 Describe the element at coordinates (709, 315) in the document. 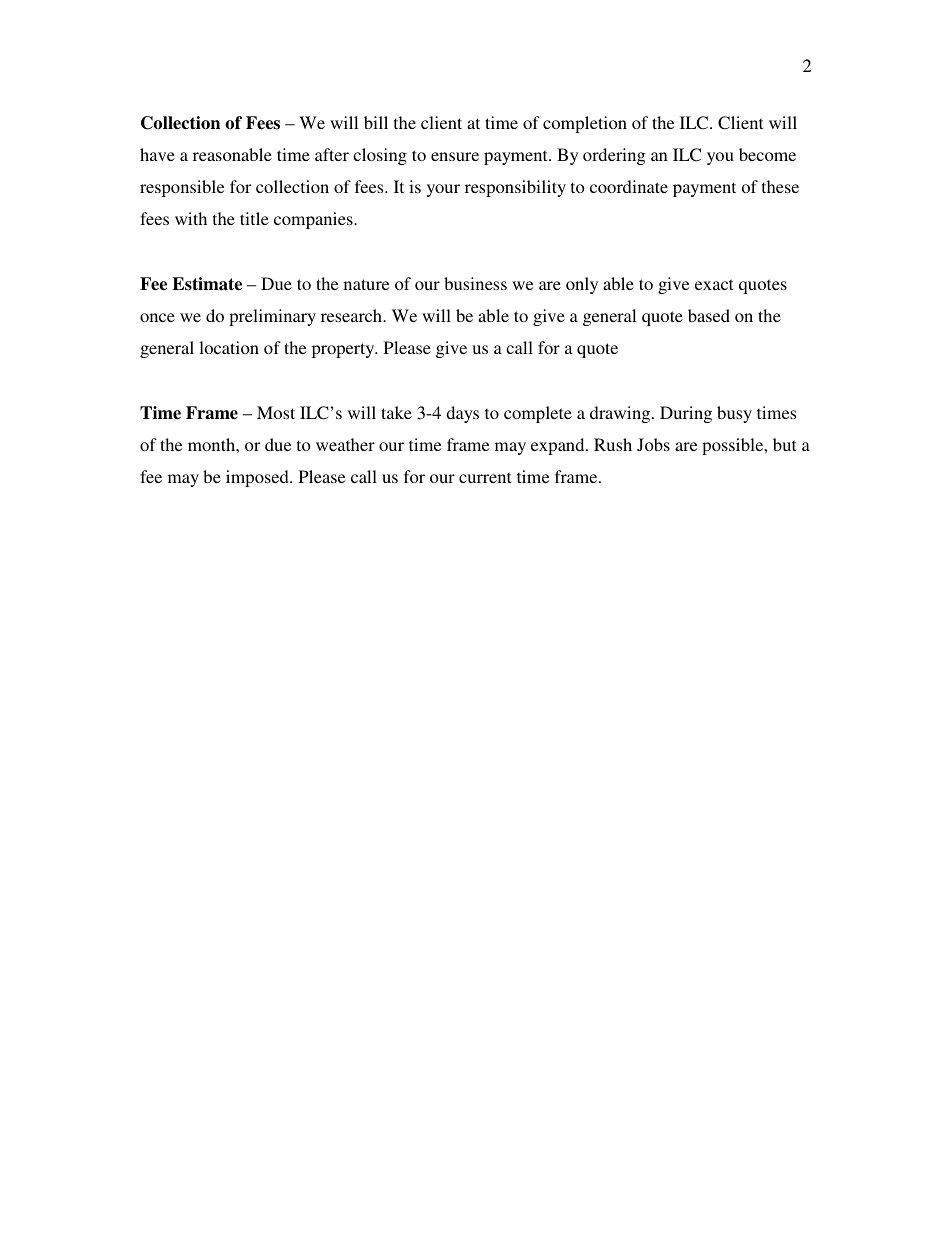

I see `based` at that location.
